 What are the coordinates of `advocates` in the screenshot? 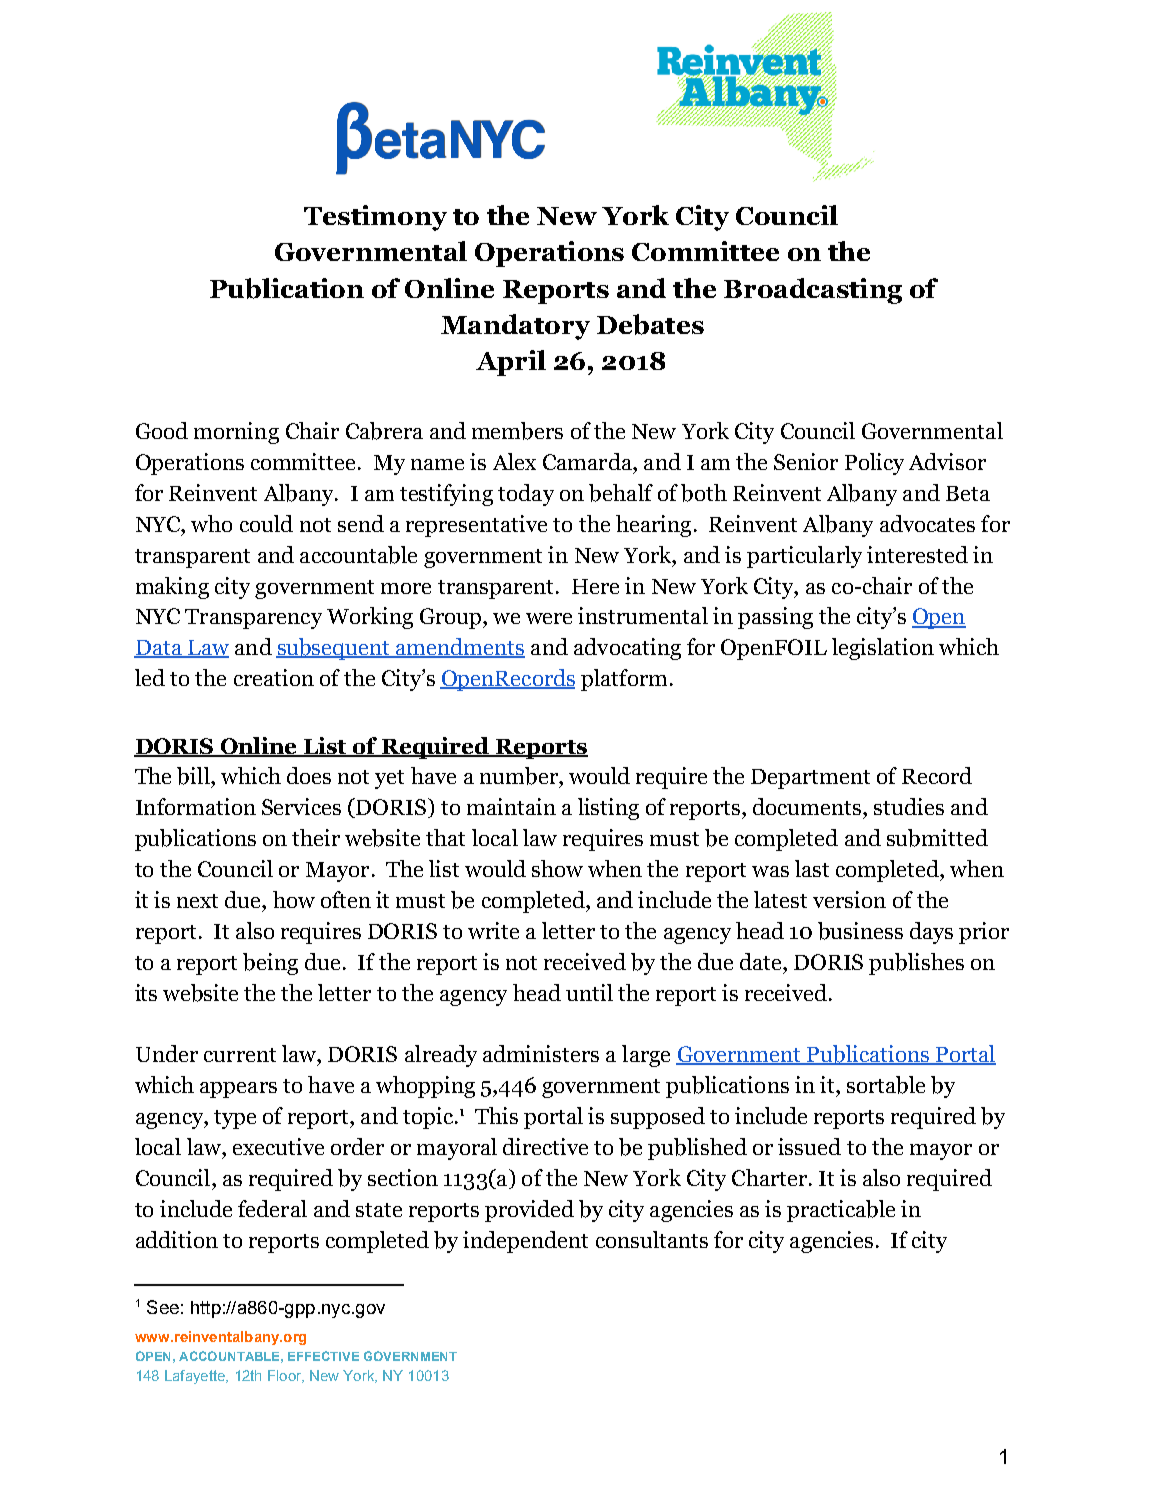 It's located at (927, 523).
